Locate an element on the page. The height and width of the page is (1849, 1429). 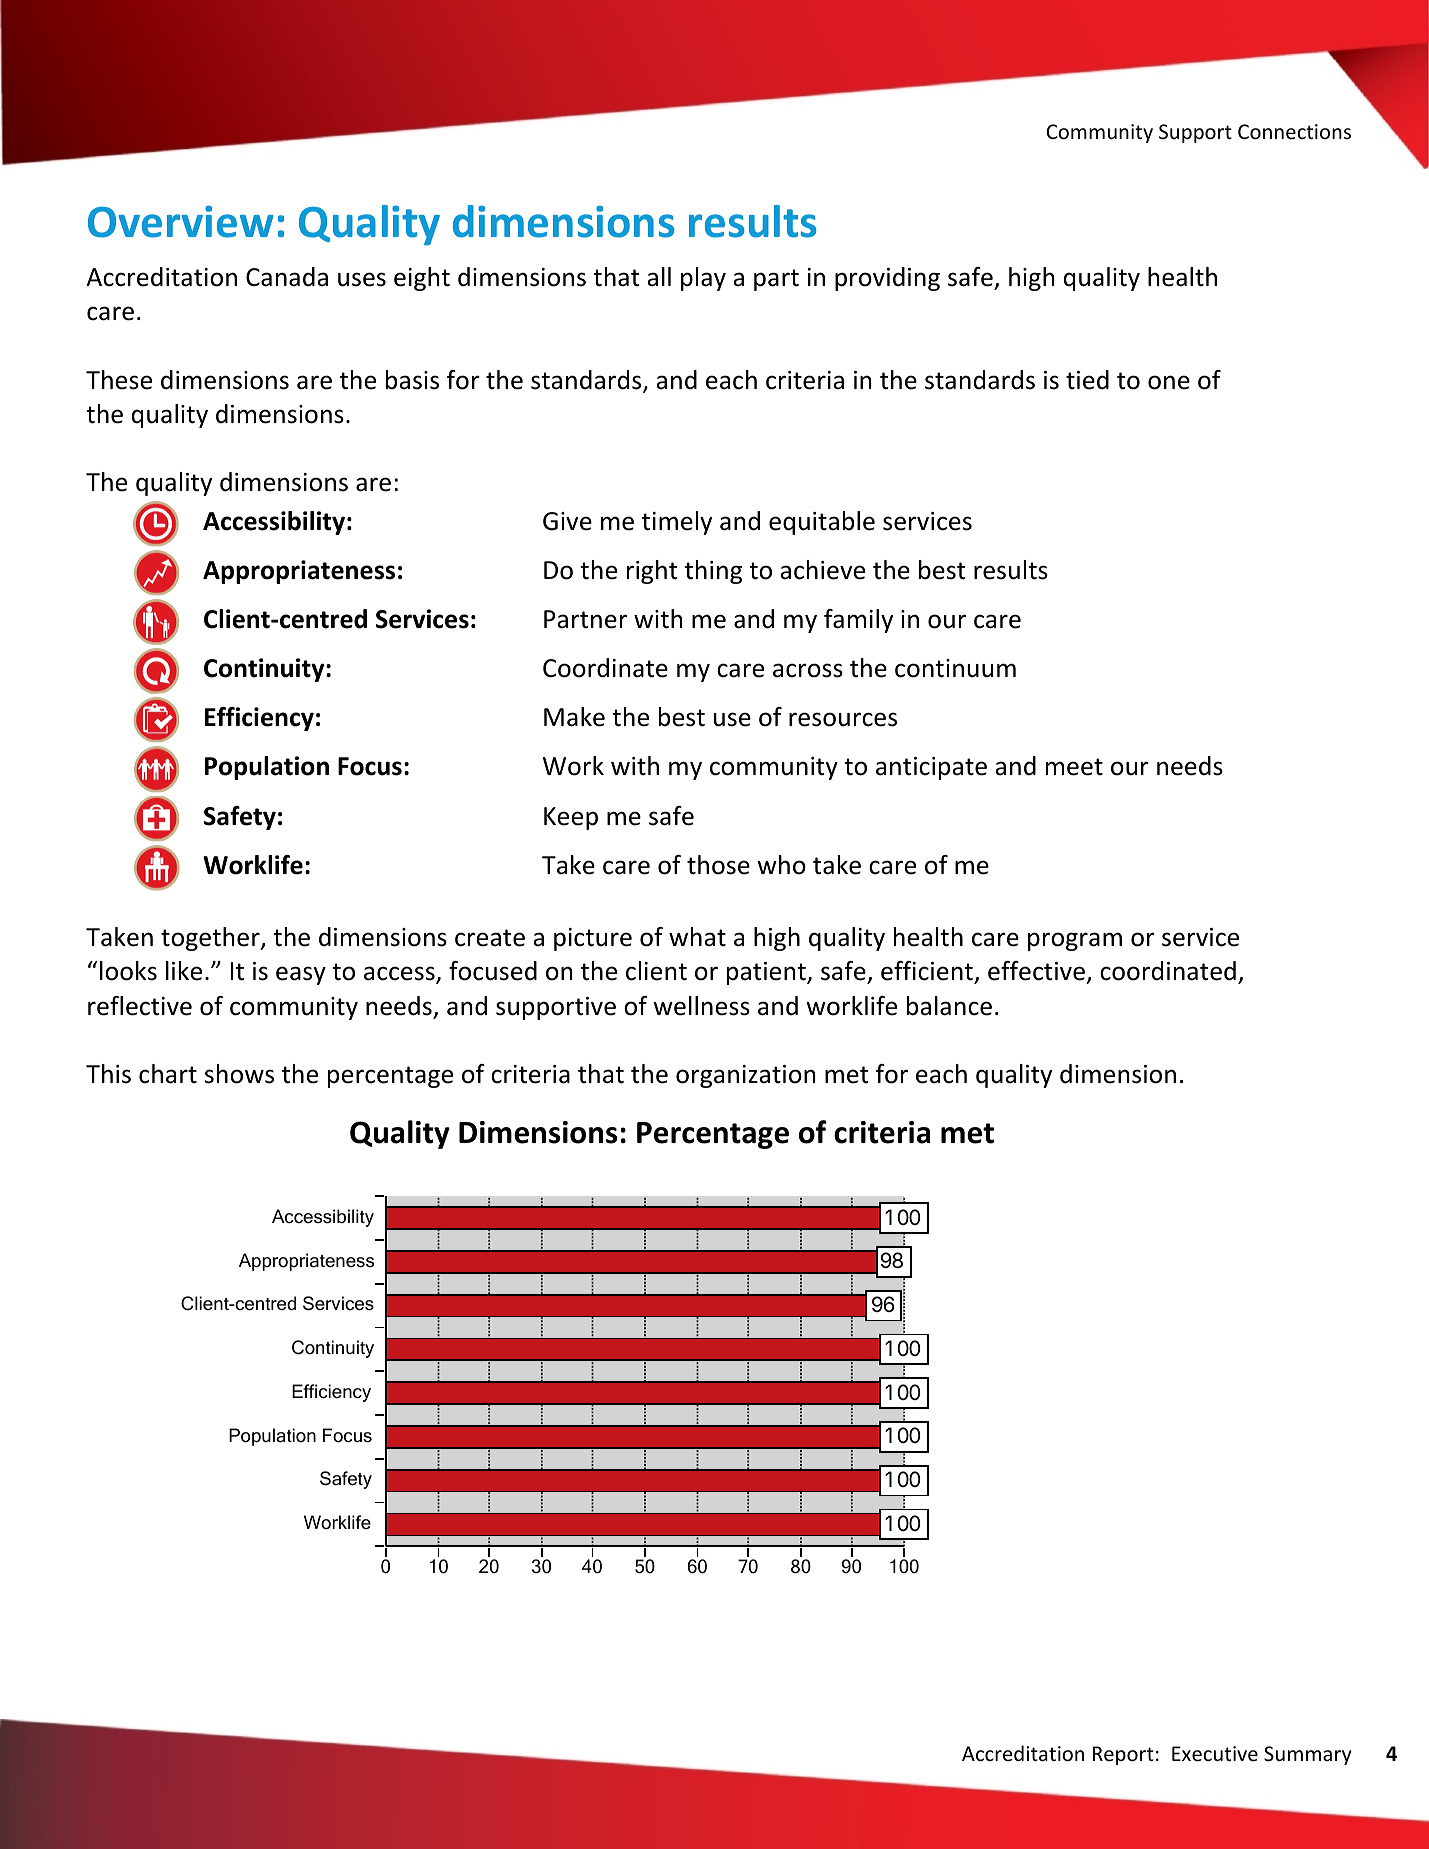
Overview is located at coordinates (180, 222).
